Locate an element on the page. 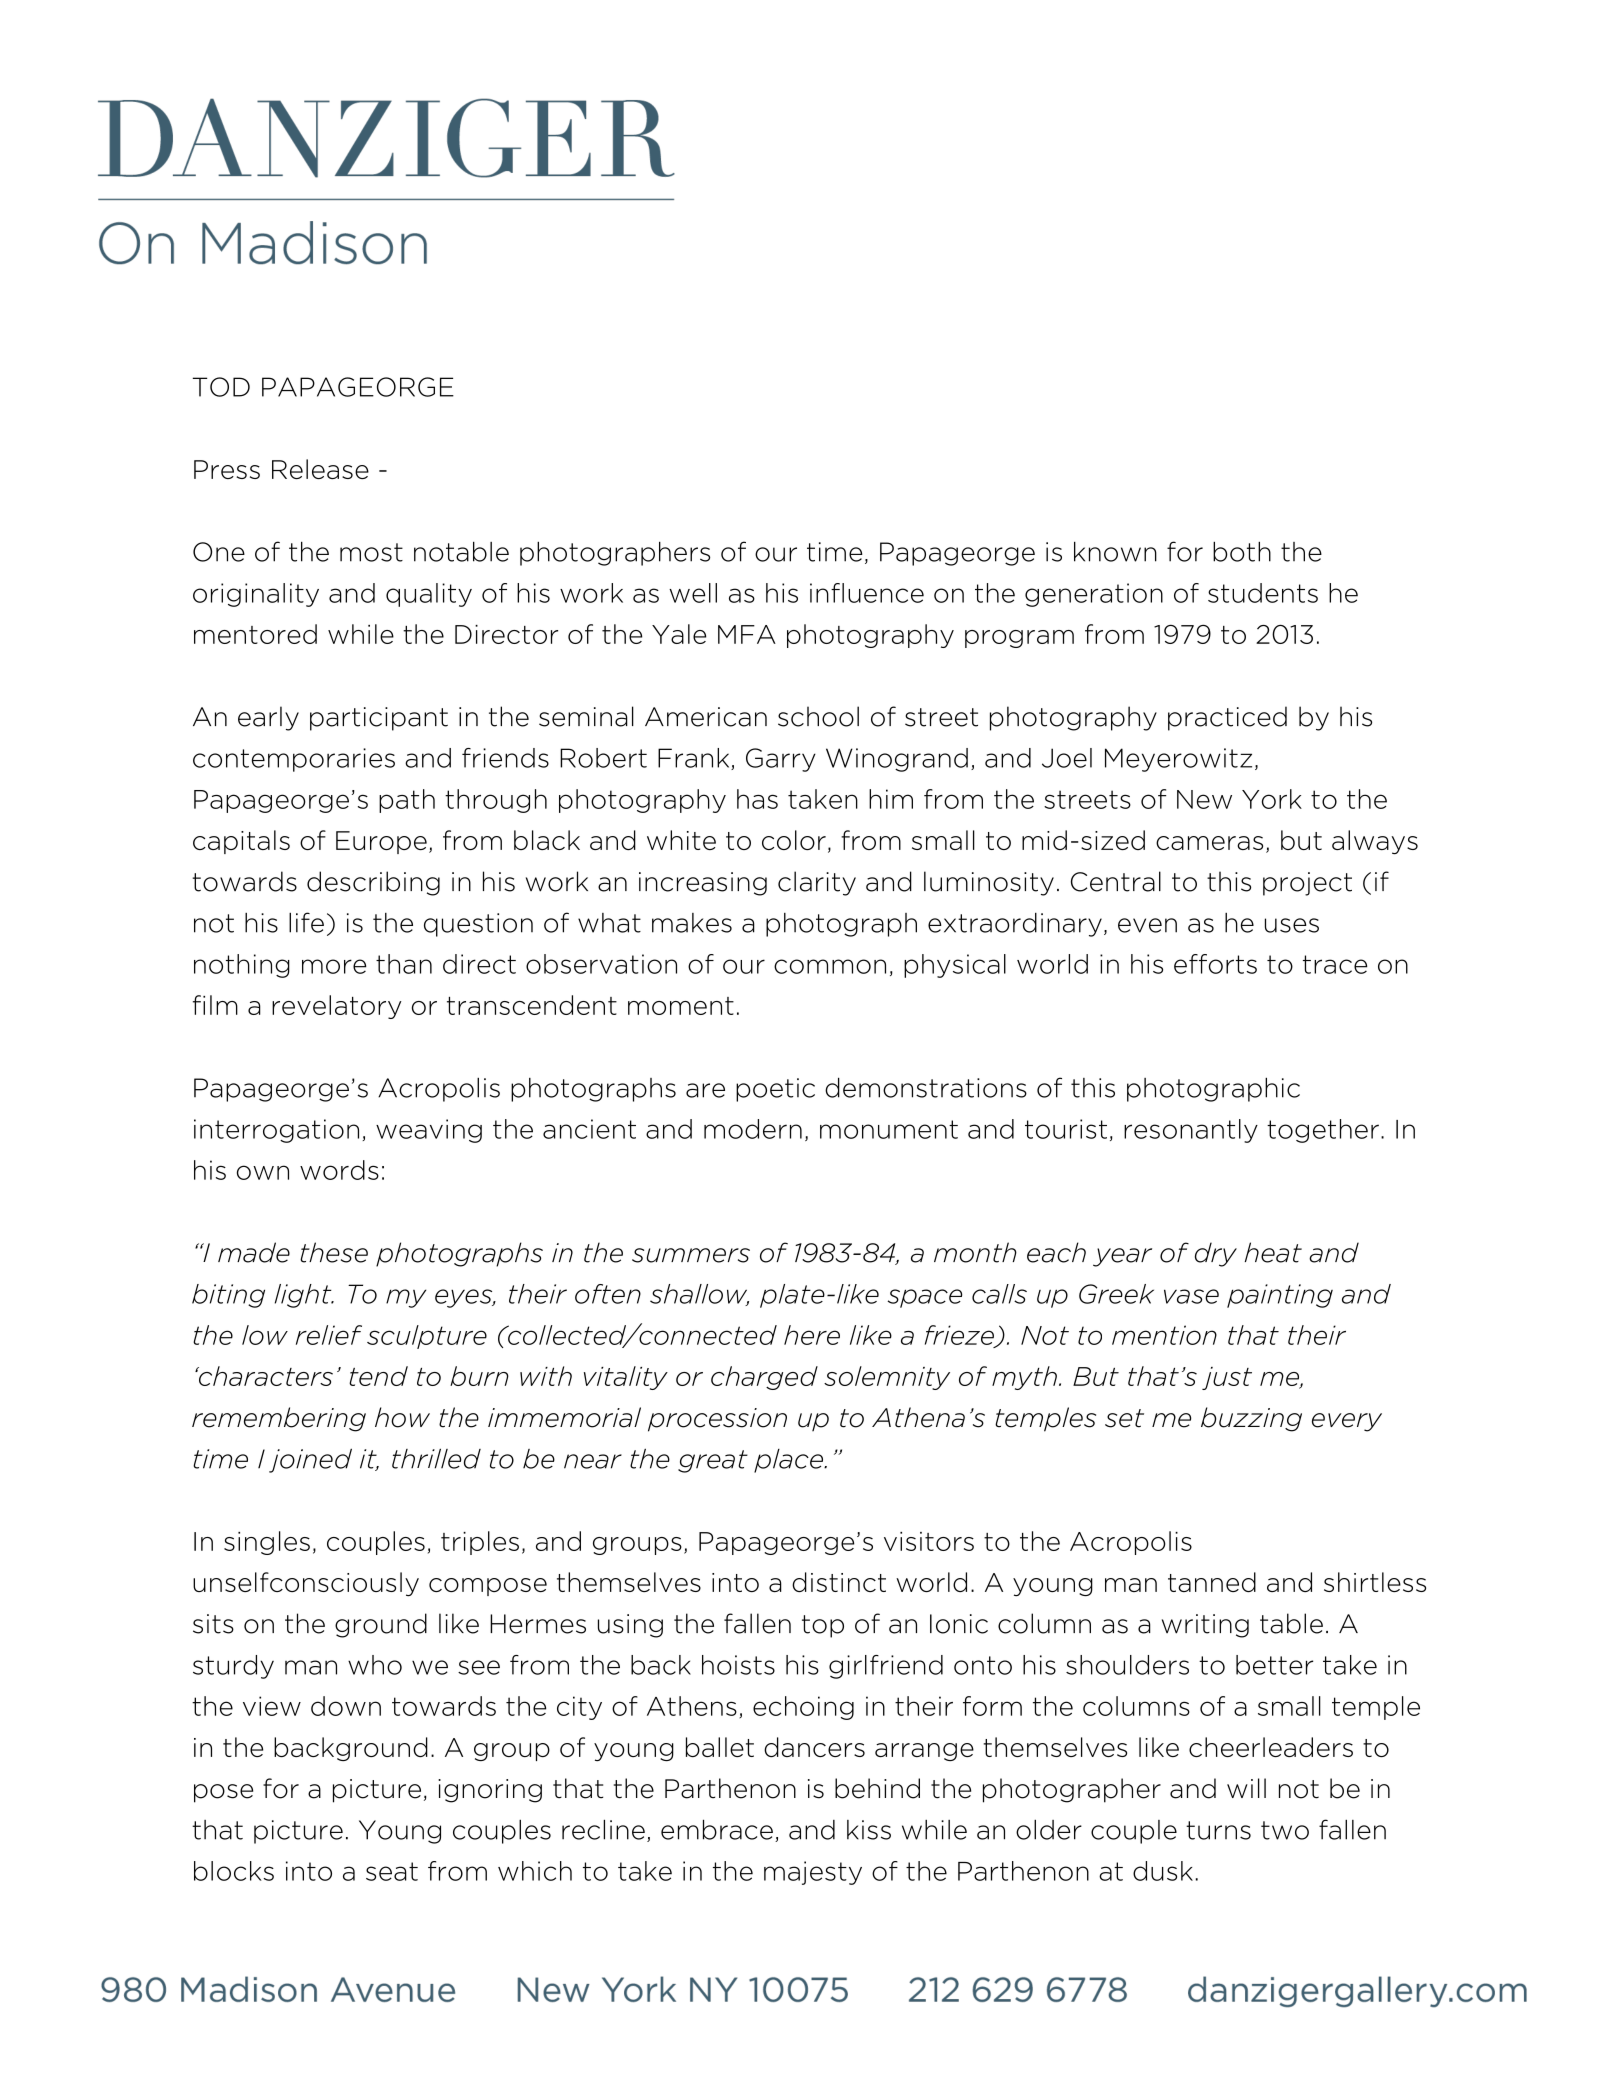  modern is located at coordinates (753, 1129).
